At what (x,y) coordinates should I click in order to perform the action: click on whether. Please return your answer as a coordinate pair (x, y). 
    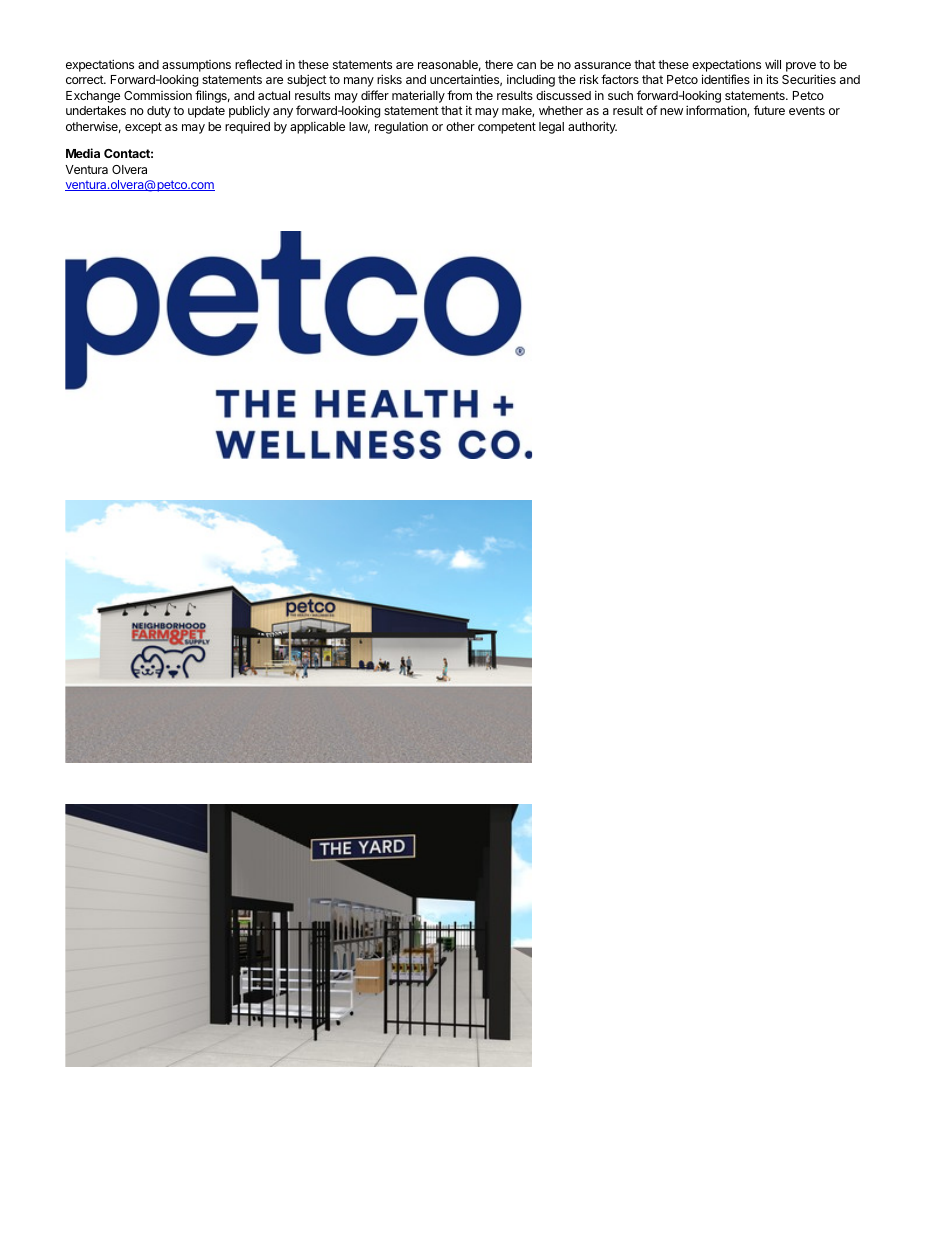
    Looking at the image, I should click on (561, 110).
